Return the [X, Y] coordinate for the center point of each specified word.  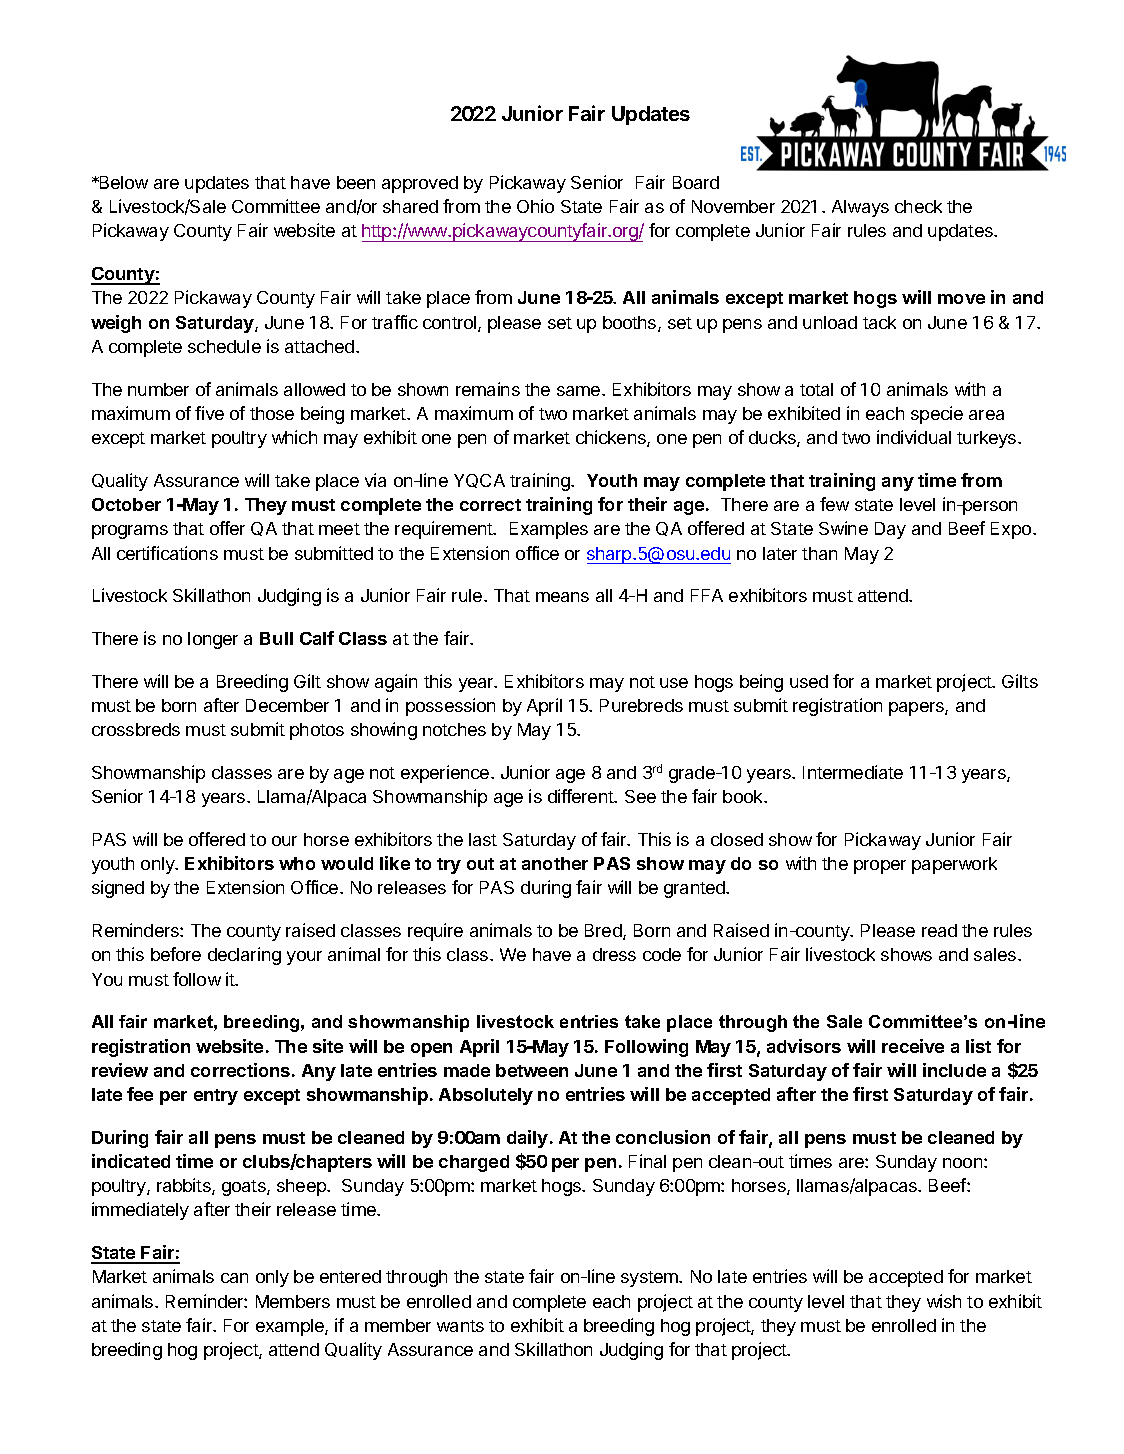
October [126, 504]
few [834, 504]
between [532, 1070]
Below [122, 182]
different [582, 796]
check [918, 206]
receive [913, 1046]
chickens [612, 438]
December [287, 705]
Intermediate [853, 772]
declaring [244, 956]
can [234, 1278]
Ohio [535, 206]
